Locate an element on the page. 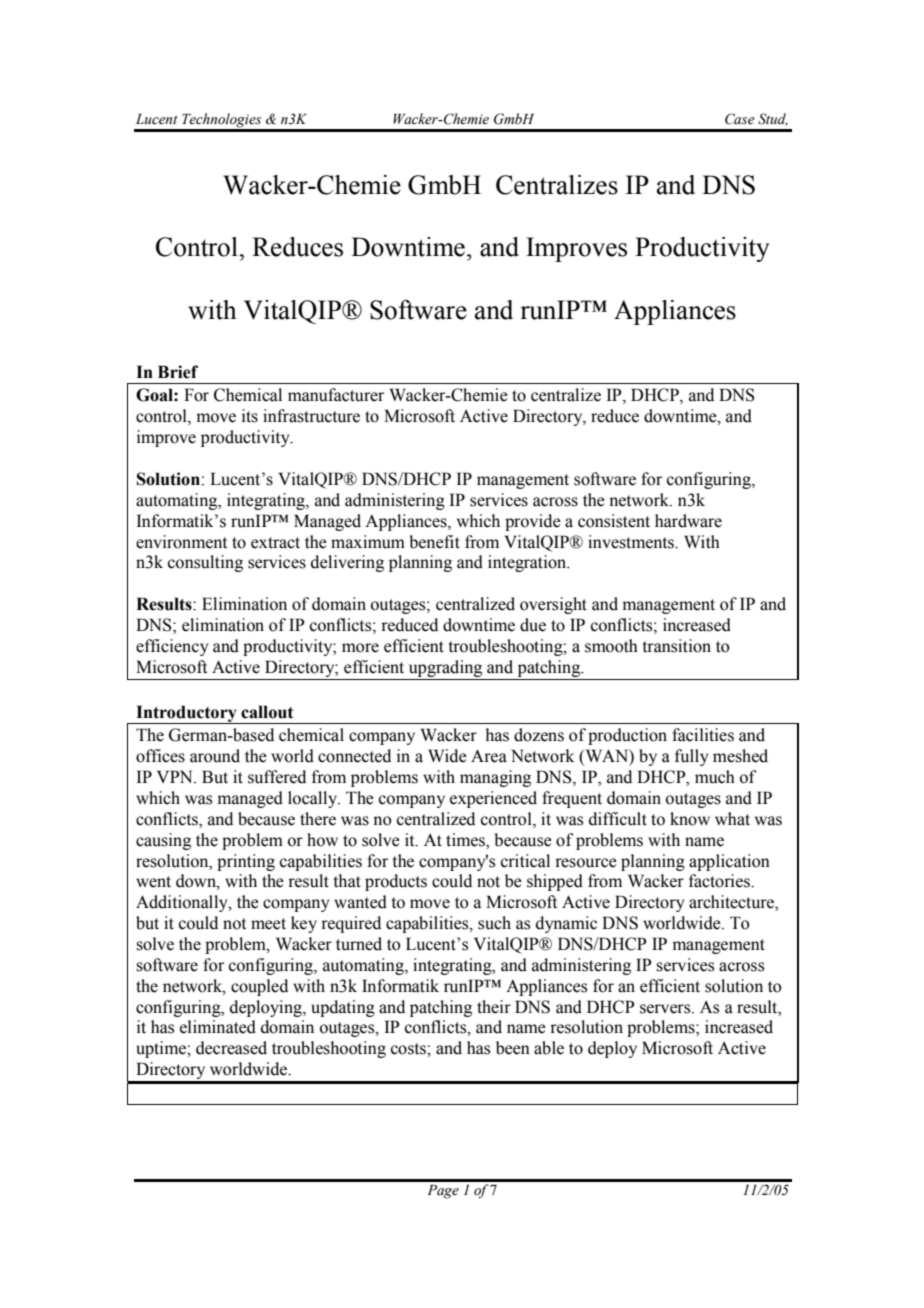 This document has height=1308, width=924. servers is located at coordinates (666, 1009).
